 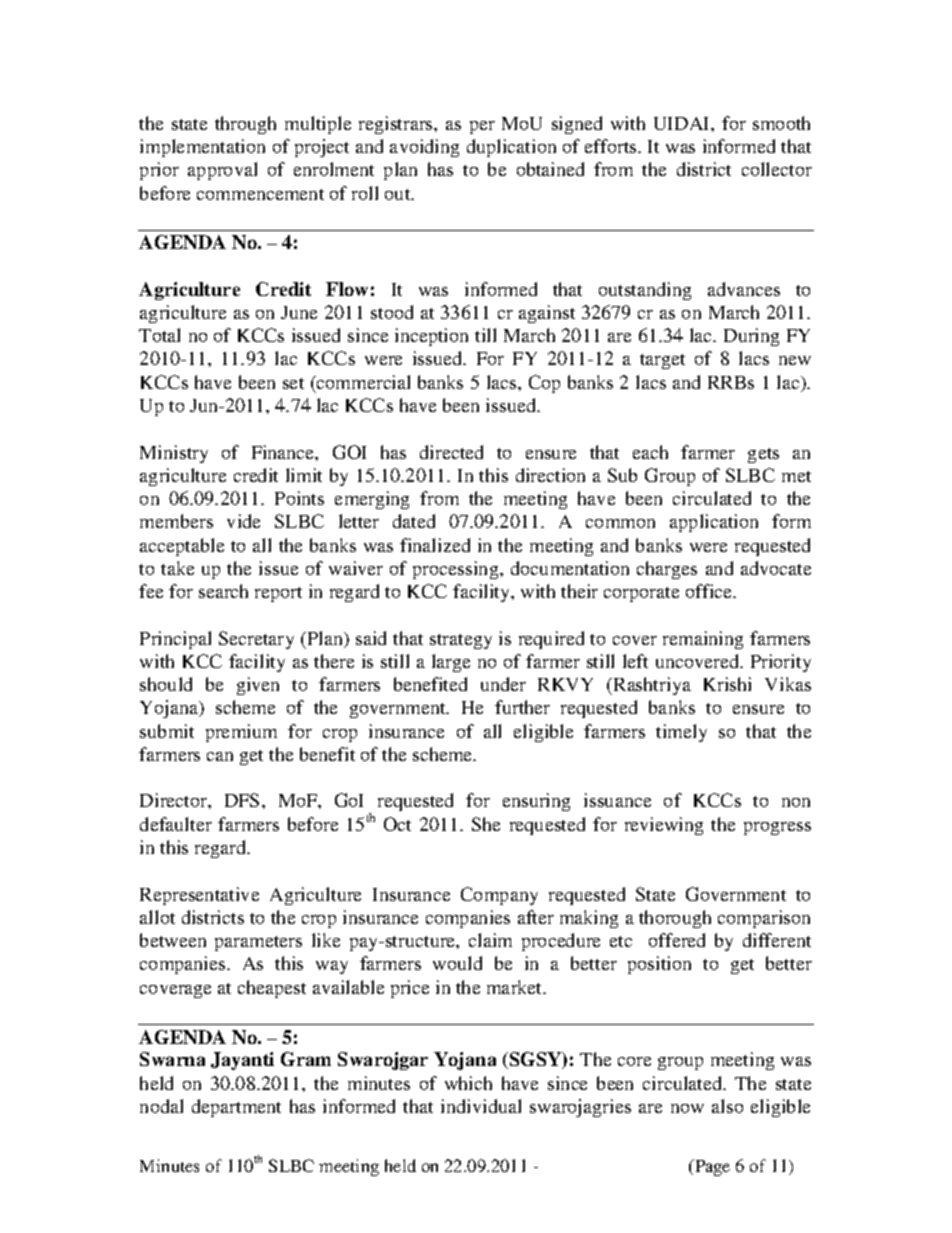 I want to click on collector, so click(x=777, y=169).
